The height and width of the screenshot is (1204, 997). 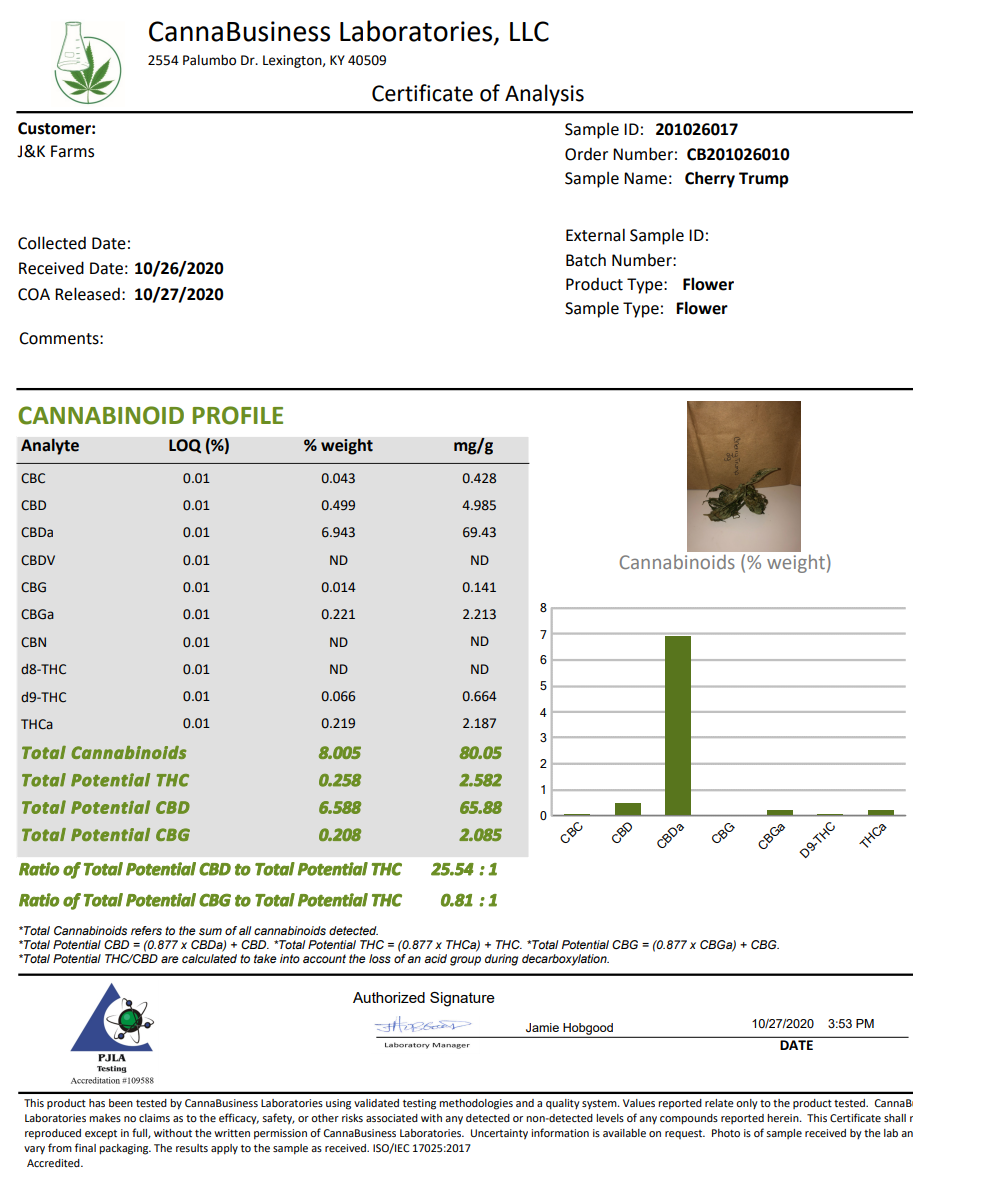 I want to click on Analyte, so click(x=50, y=446).
